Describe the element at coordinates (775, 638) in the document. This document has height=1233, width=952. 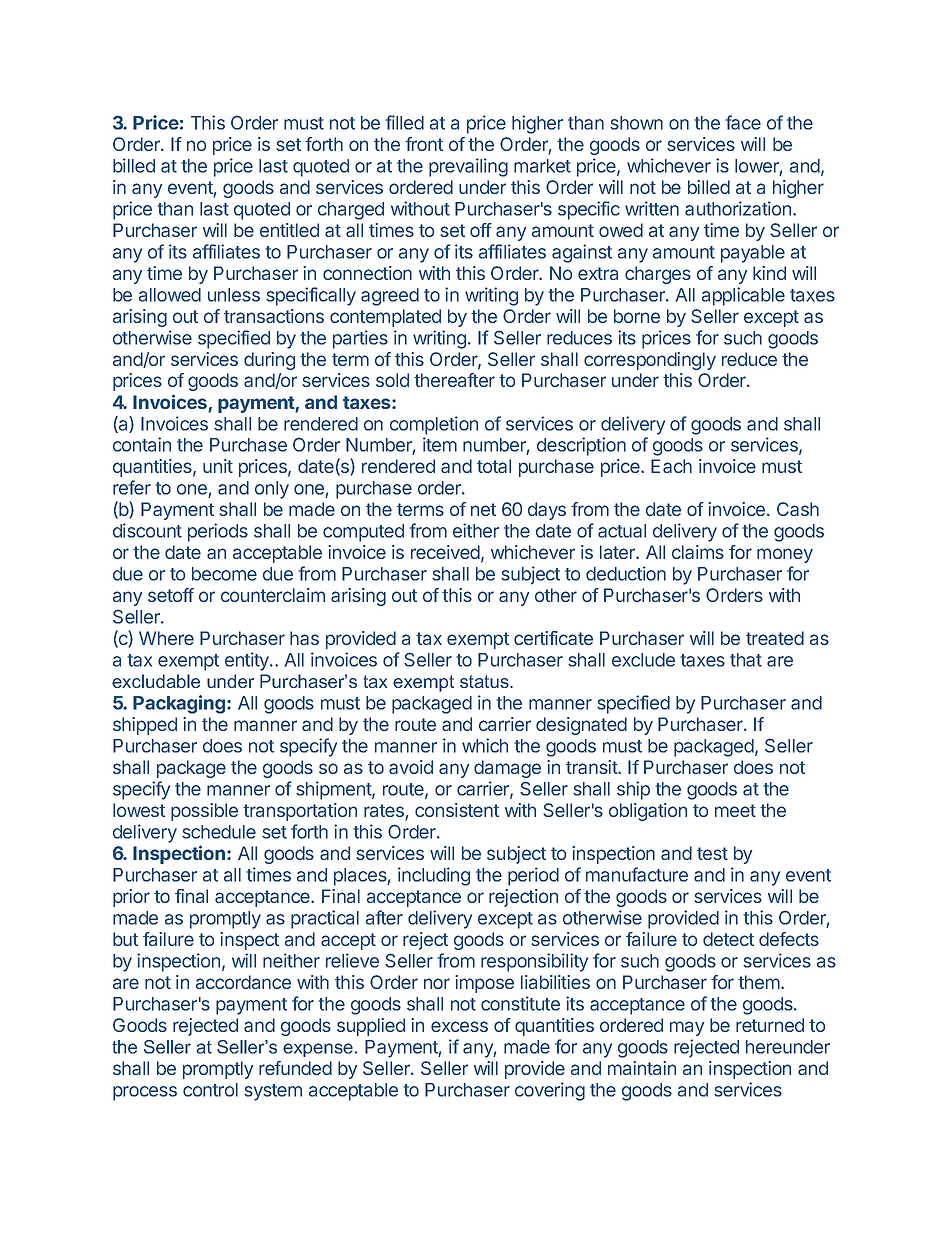
I see `treated` at that location.
